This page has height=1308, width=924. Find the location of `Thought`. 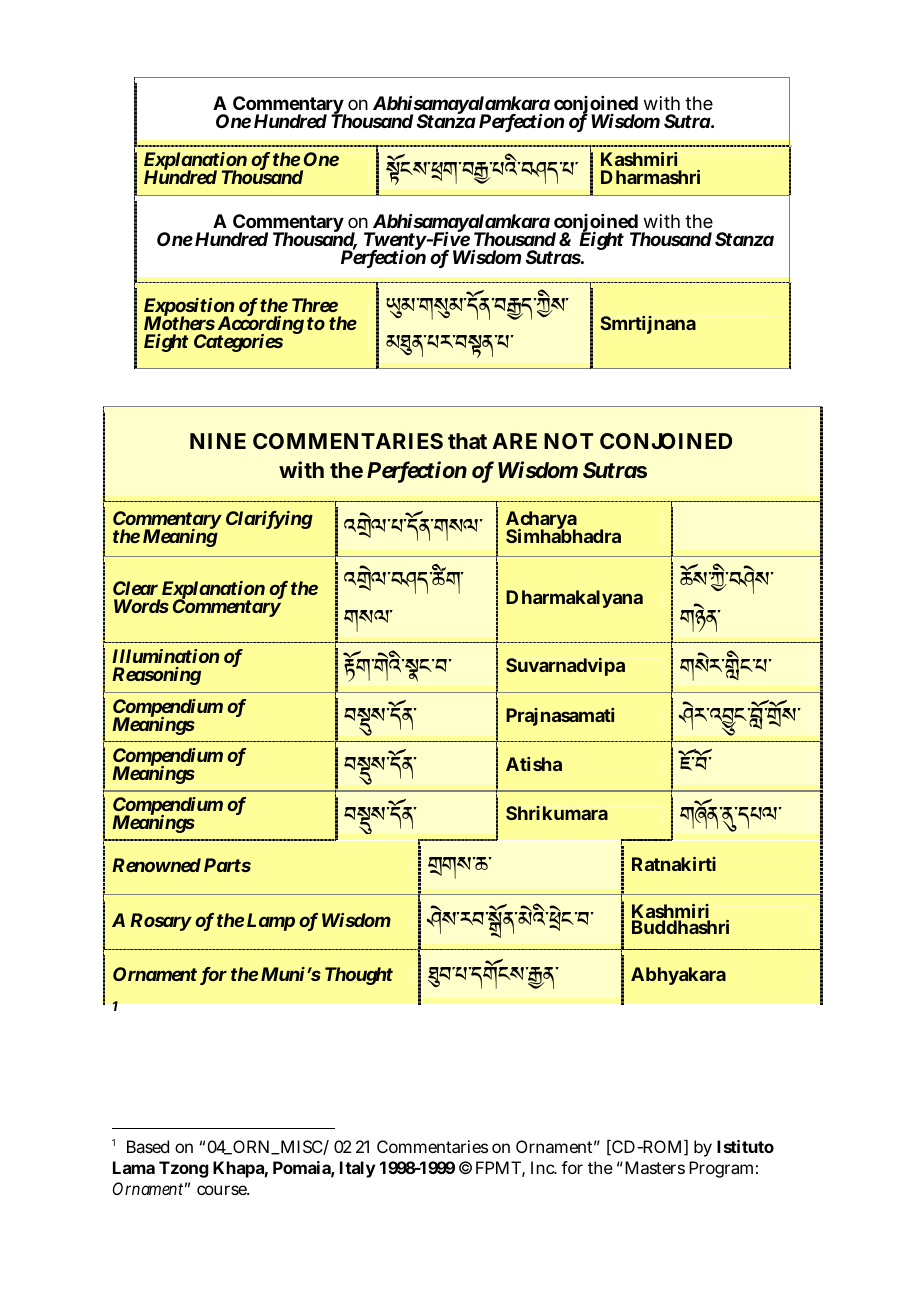

Thought is located at coordinates (359, 976).
